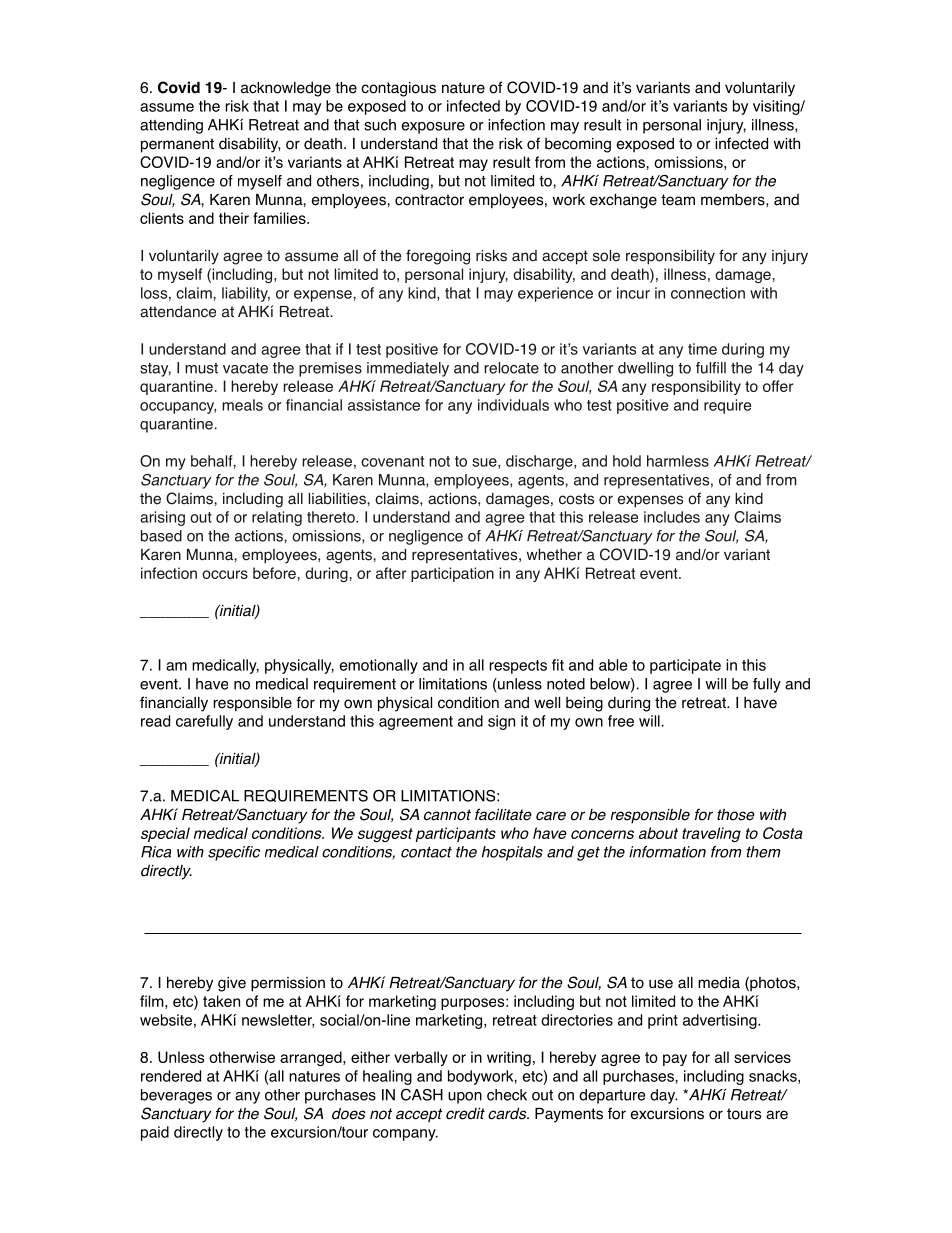  Describe the element at coordinates (512, 368) in the image. I see `relocate` at that location.
